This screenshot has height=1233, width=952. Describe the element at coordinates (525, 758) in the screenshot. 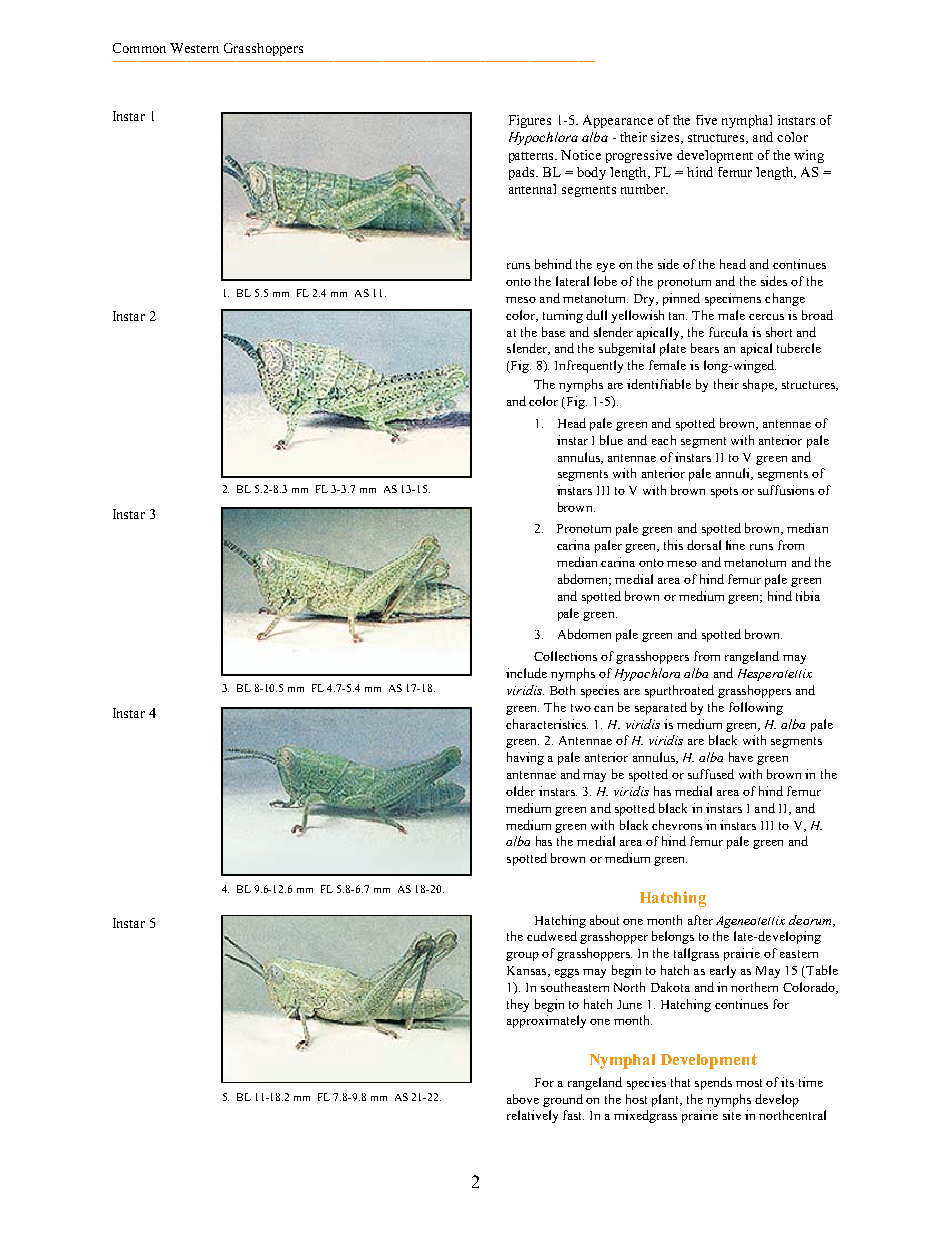

I see `having` at that location.
